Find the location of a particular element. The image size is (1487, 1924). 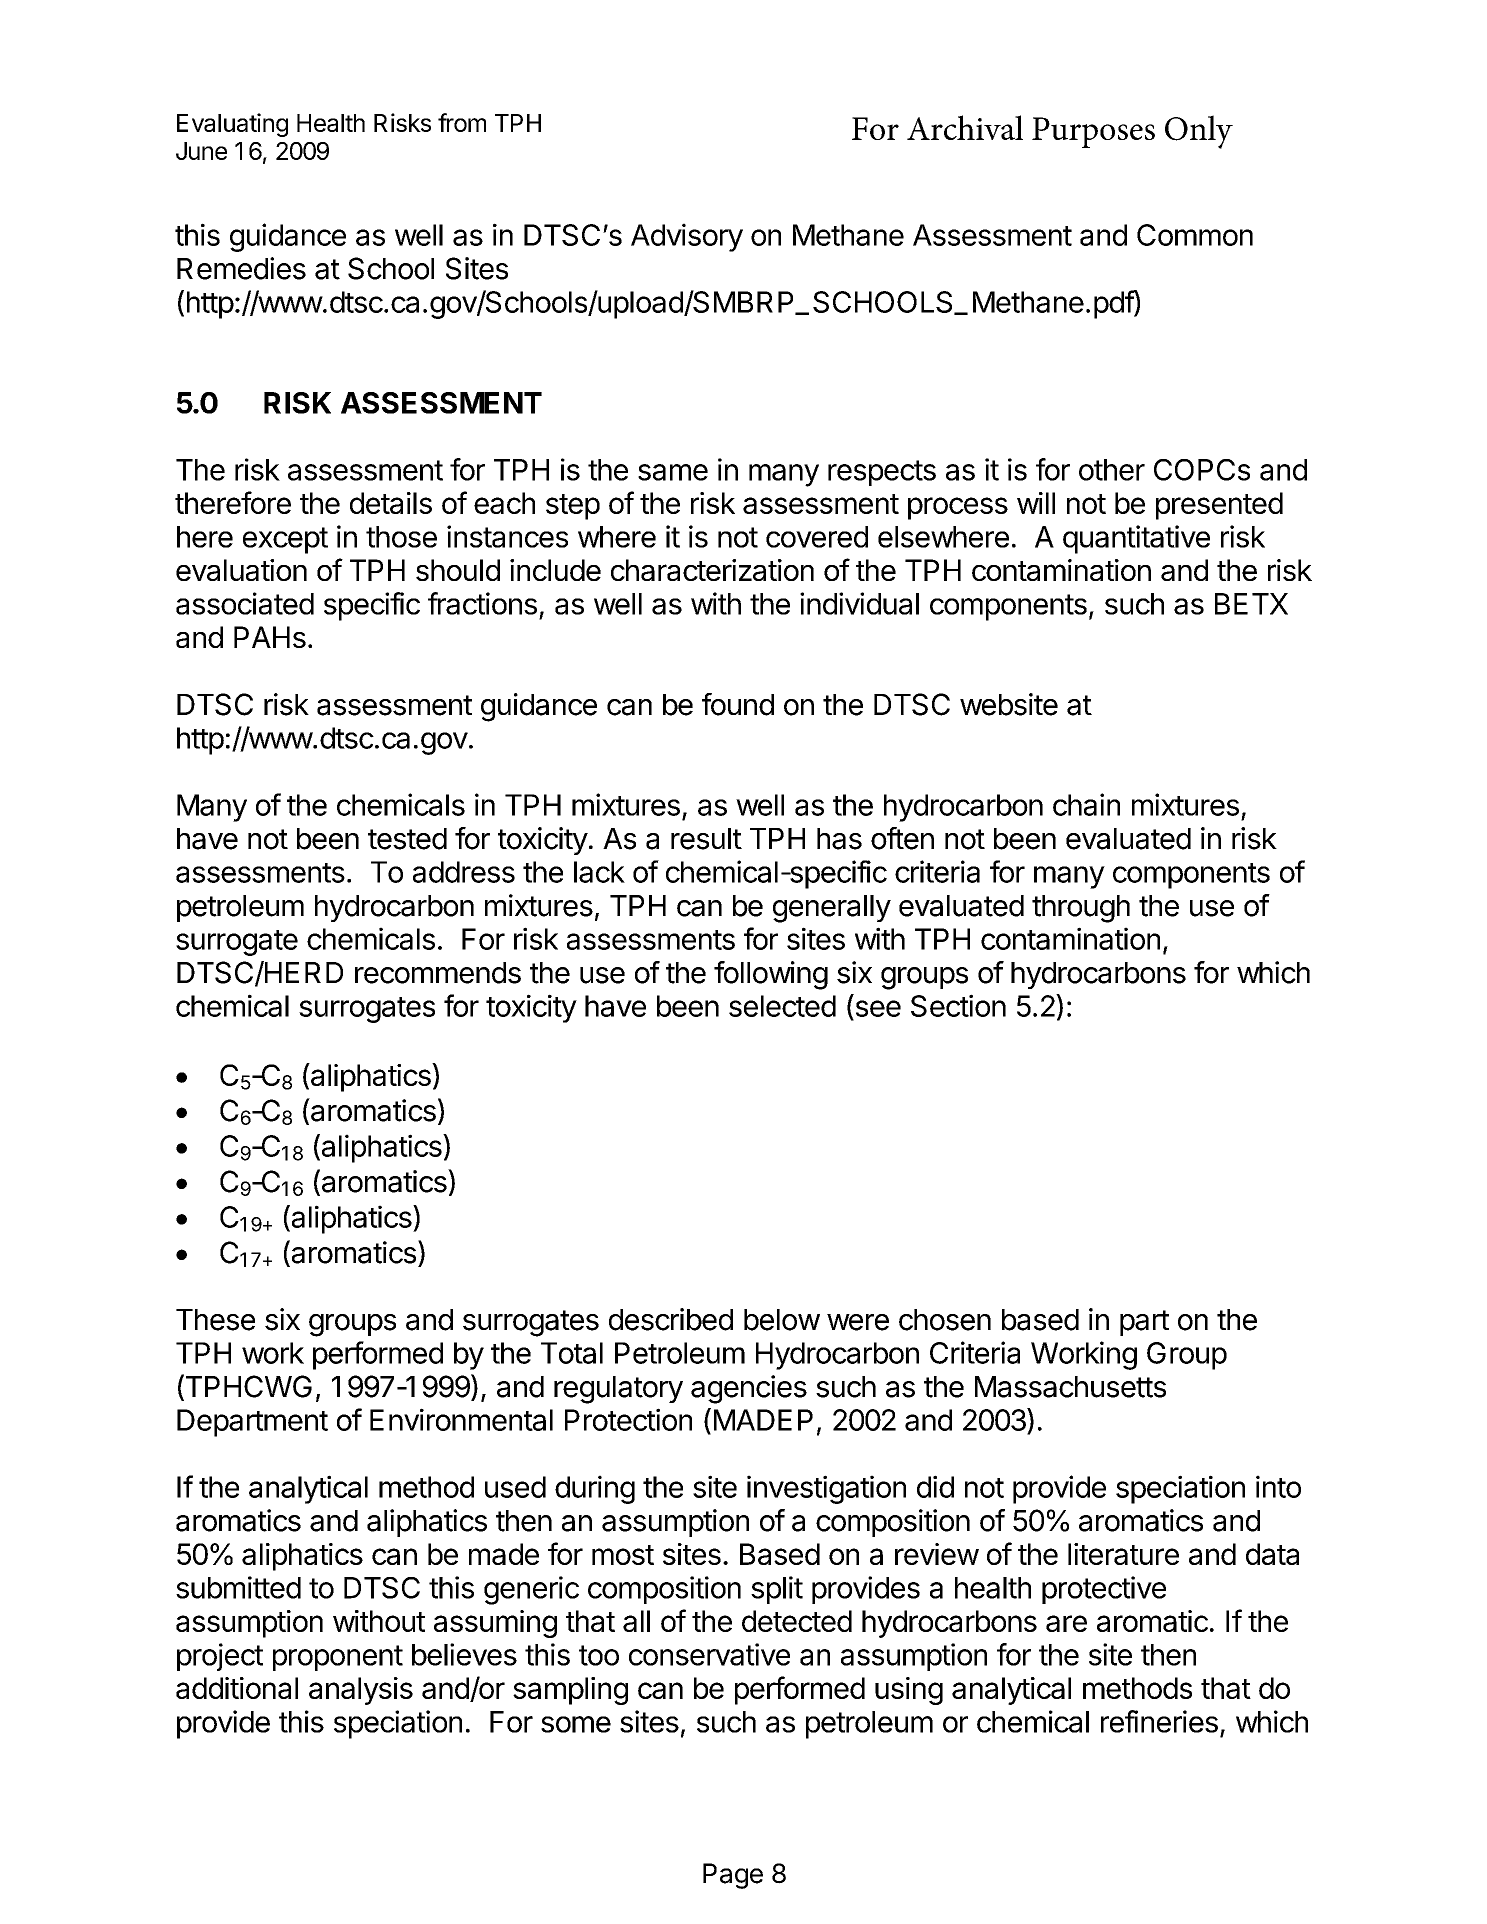

submitted is located at coordinates (238, 1587).
